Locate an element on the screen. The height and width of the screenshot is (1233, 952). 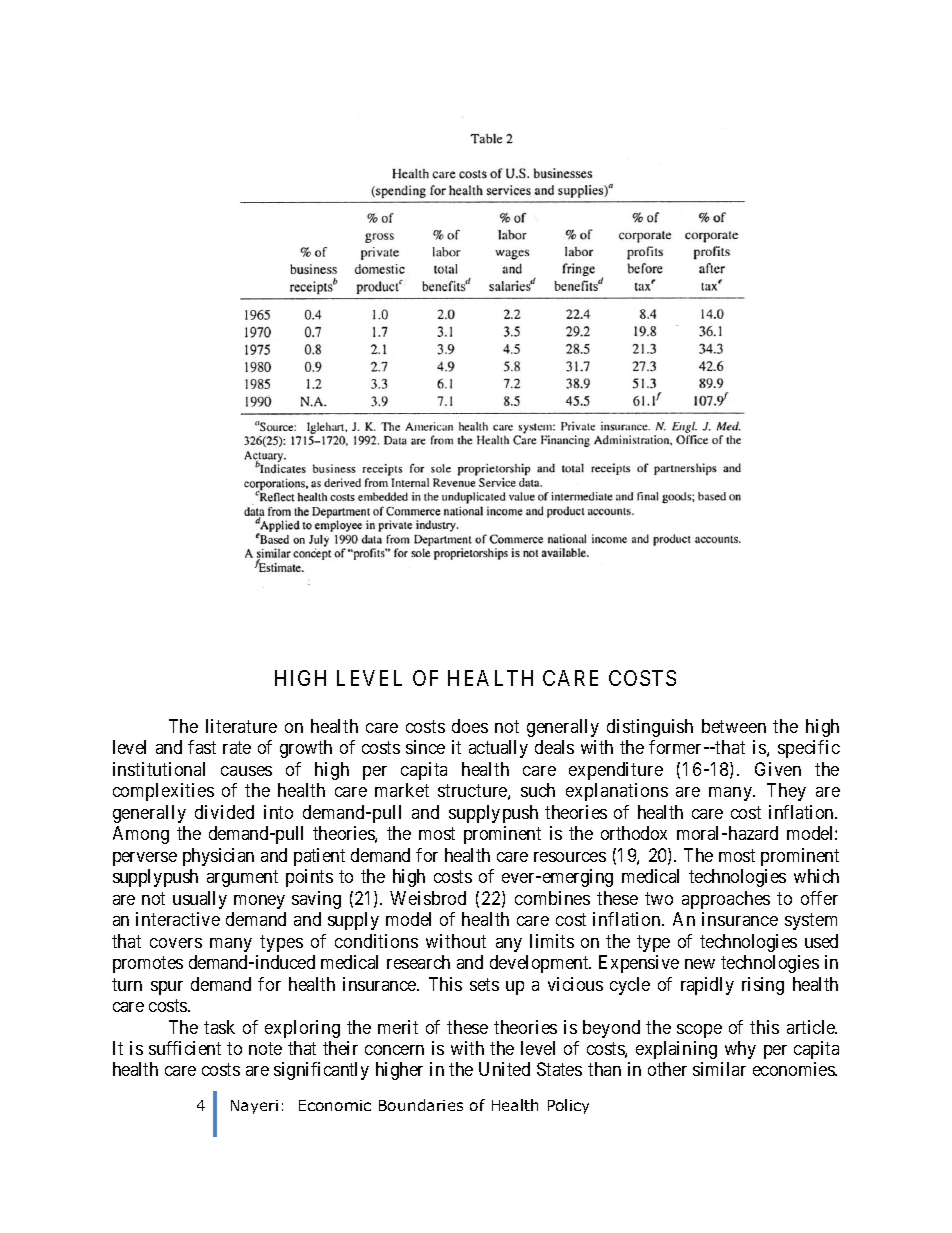
fast is located at coordinates (202, 747).
